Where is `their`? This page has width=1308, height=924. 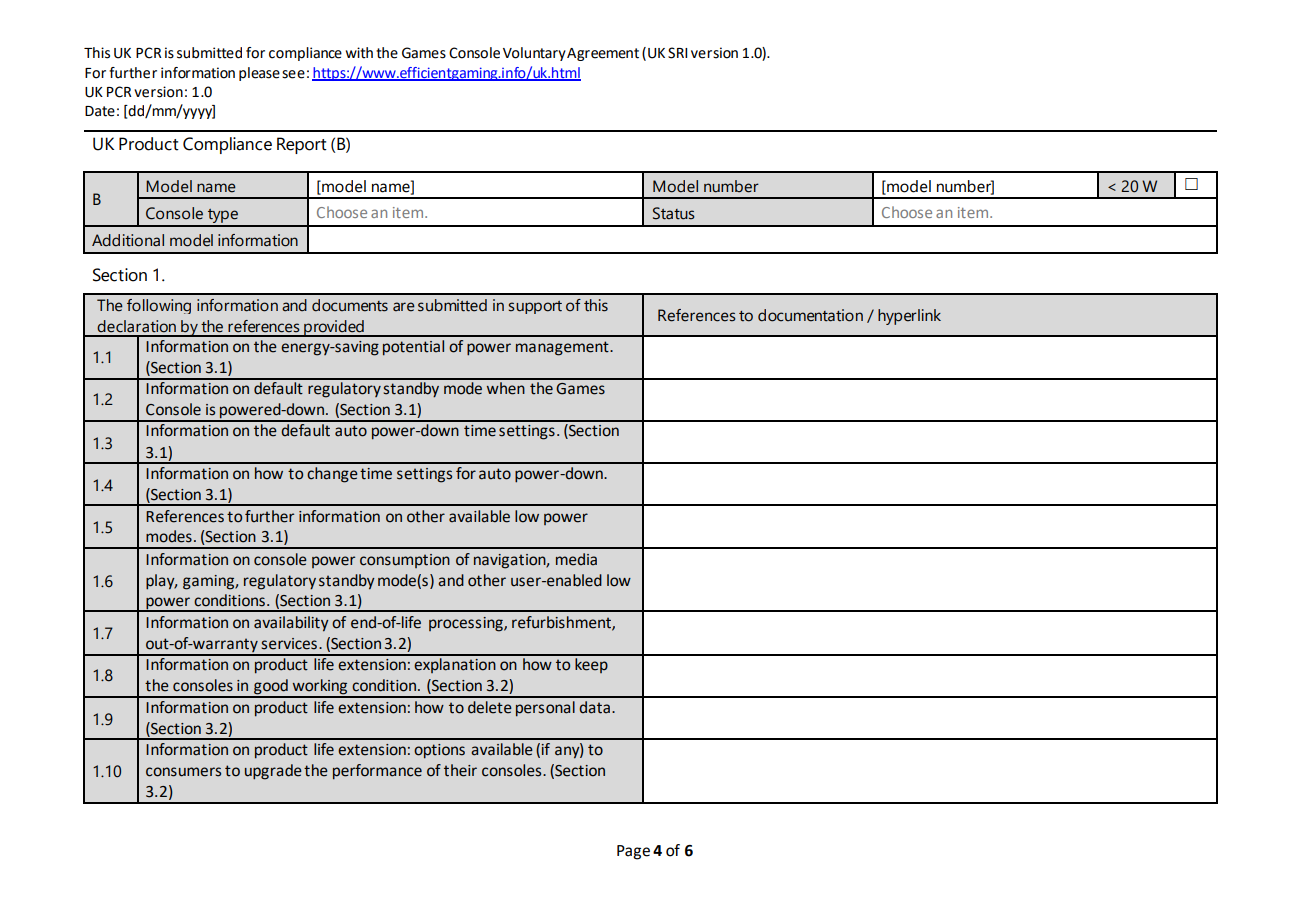
their is located at coordinates (460, 770).
